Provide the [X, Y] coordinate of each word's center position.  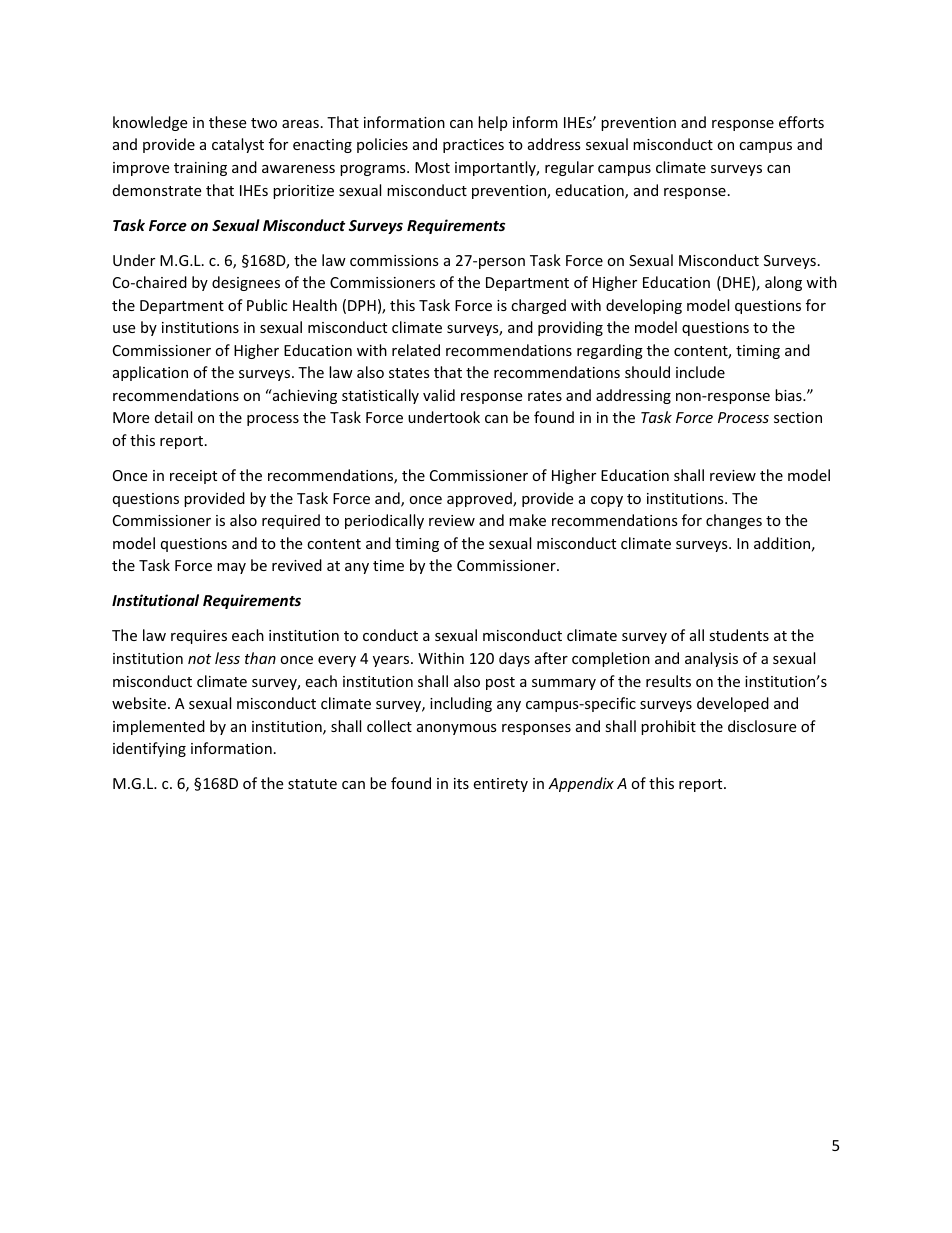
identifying [149, 749]
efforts [801, 122]
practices [473, 146]
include [700, 372]
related [416, 350]
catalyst [238, 145]
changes [734, 521]
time [388, 565]
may [231, 568]
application [150, 373]
